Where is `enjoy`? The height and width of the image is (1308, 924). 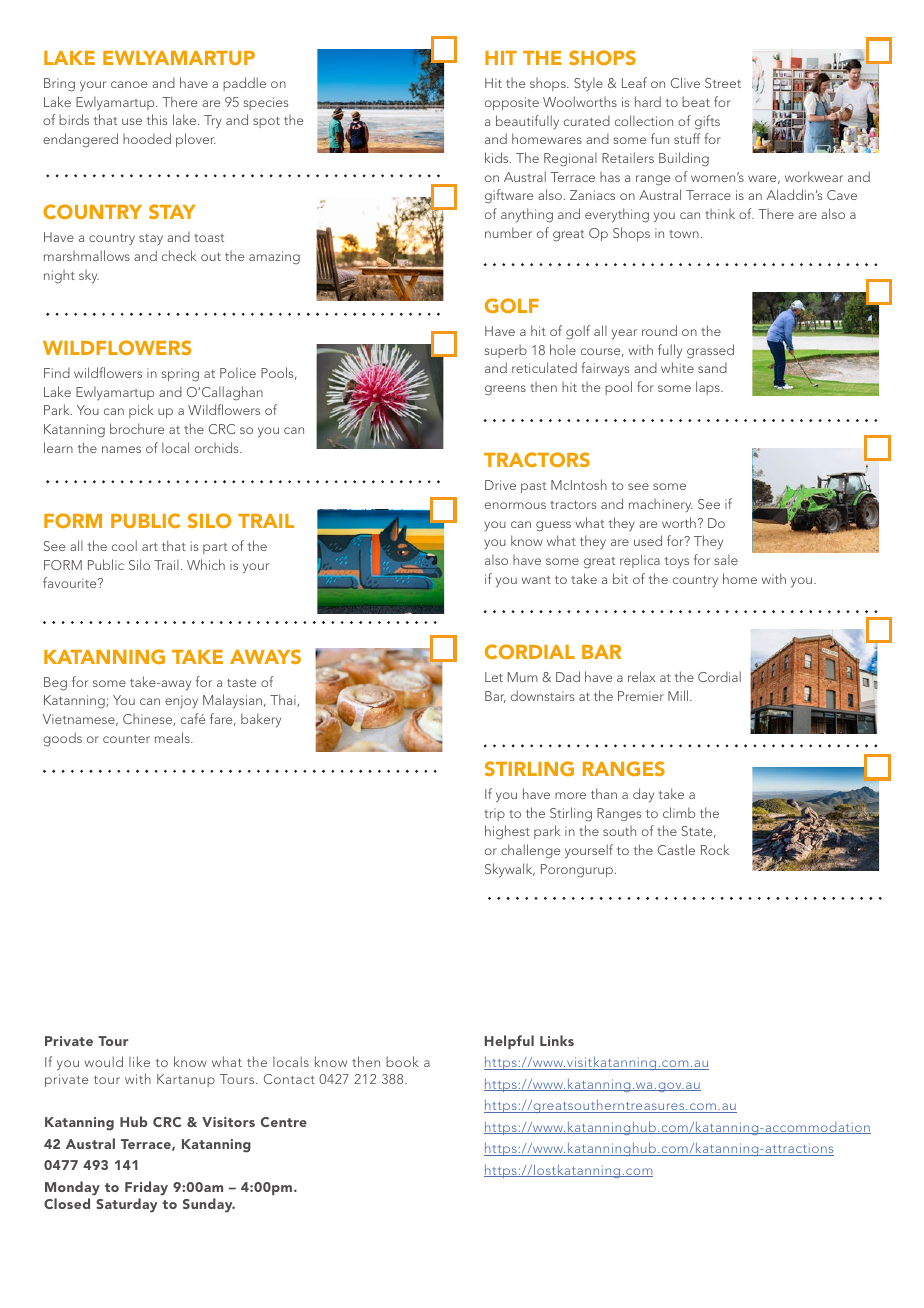 enjoy is located at coordinates (181, 702).
